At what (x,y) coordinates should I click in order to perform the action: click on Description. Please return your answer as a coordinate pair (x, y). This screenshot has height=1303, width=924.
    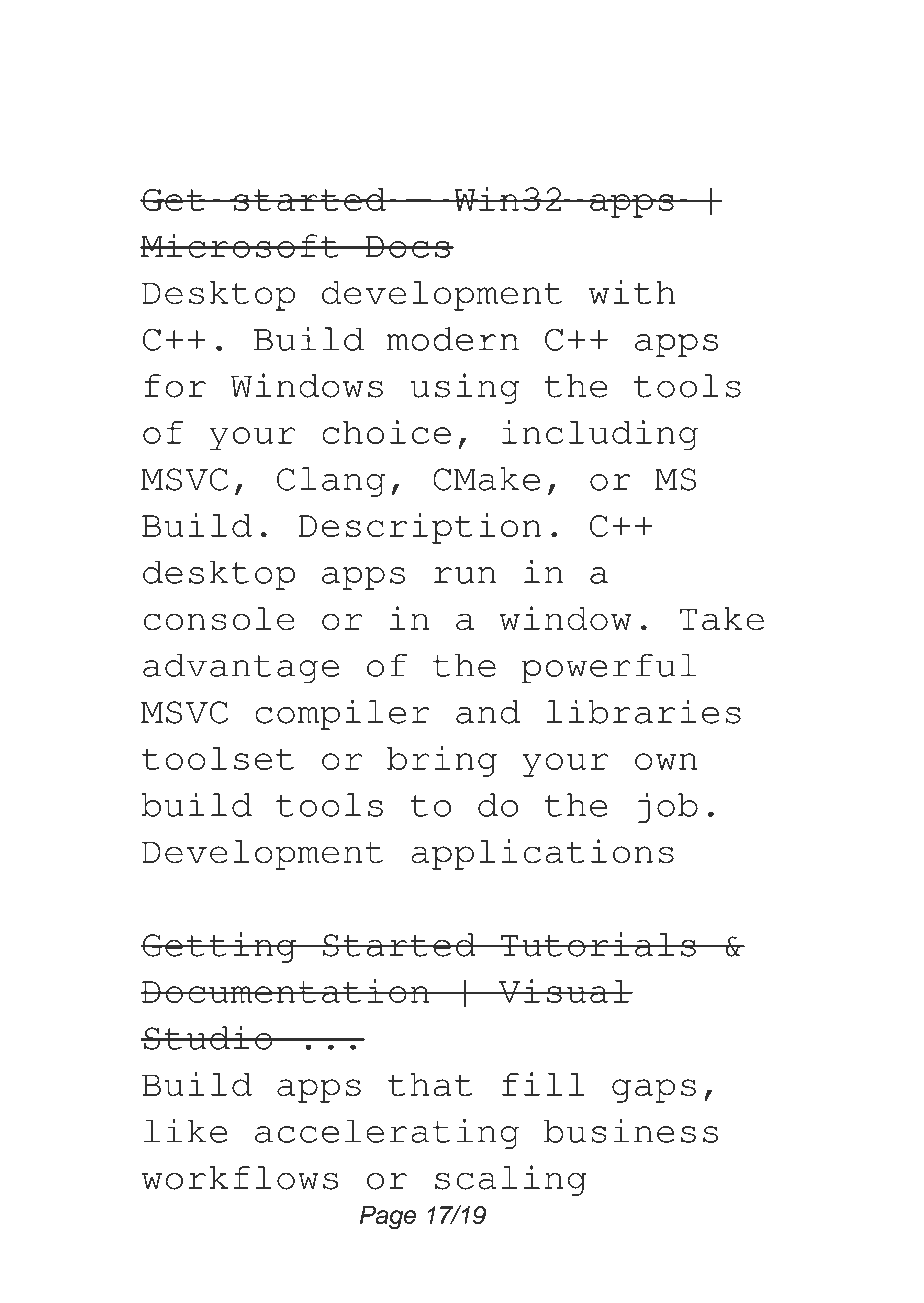
    Looking at the image, I should click on (420, 528).
